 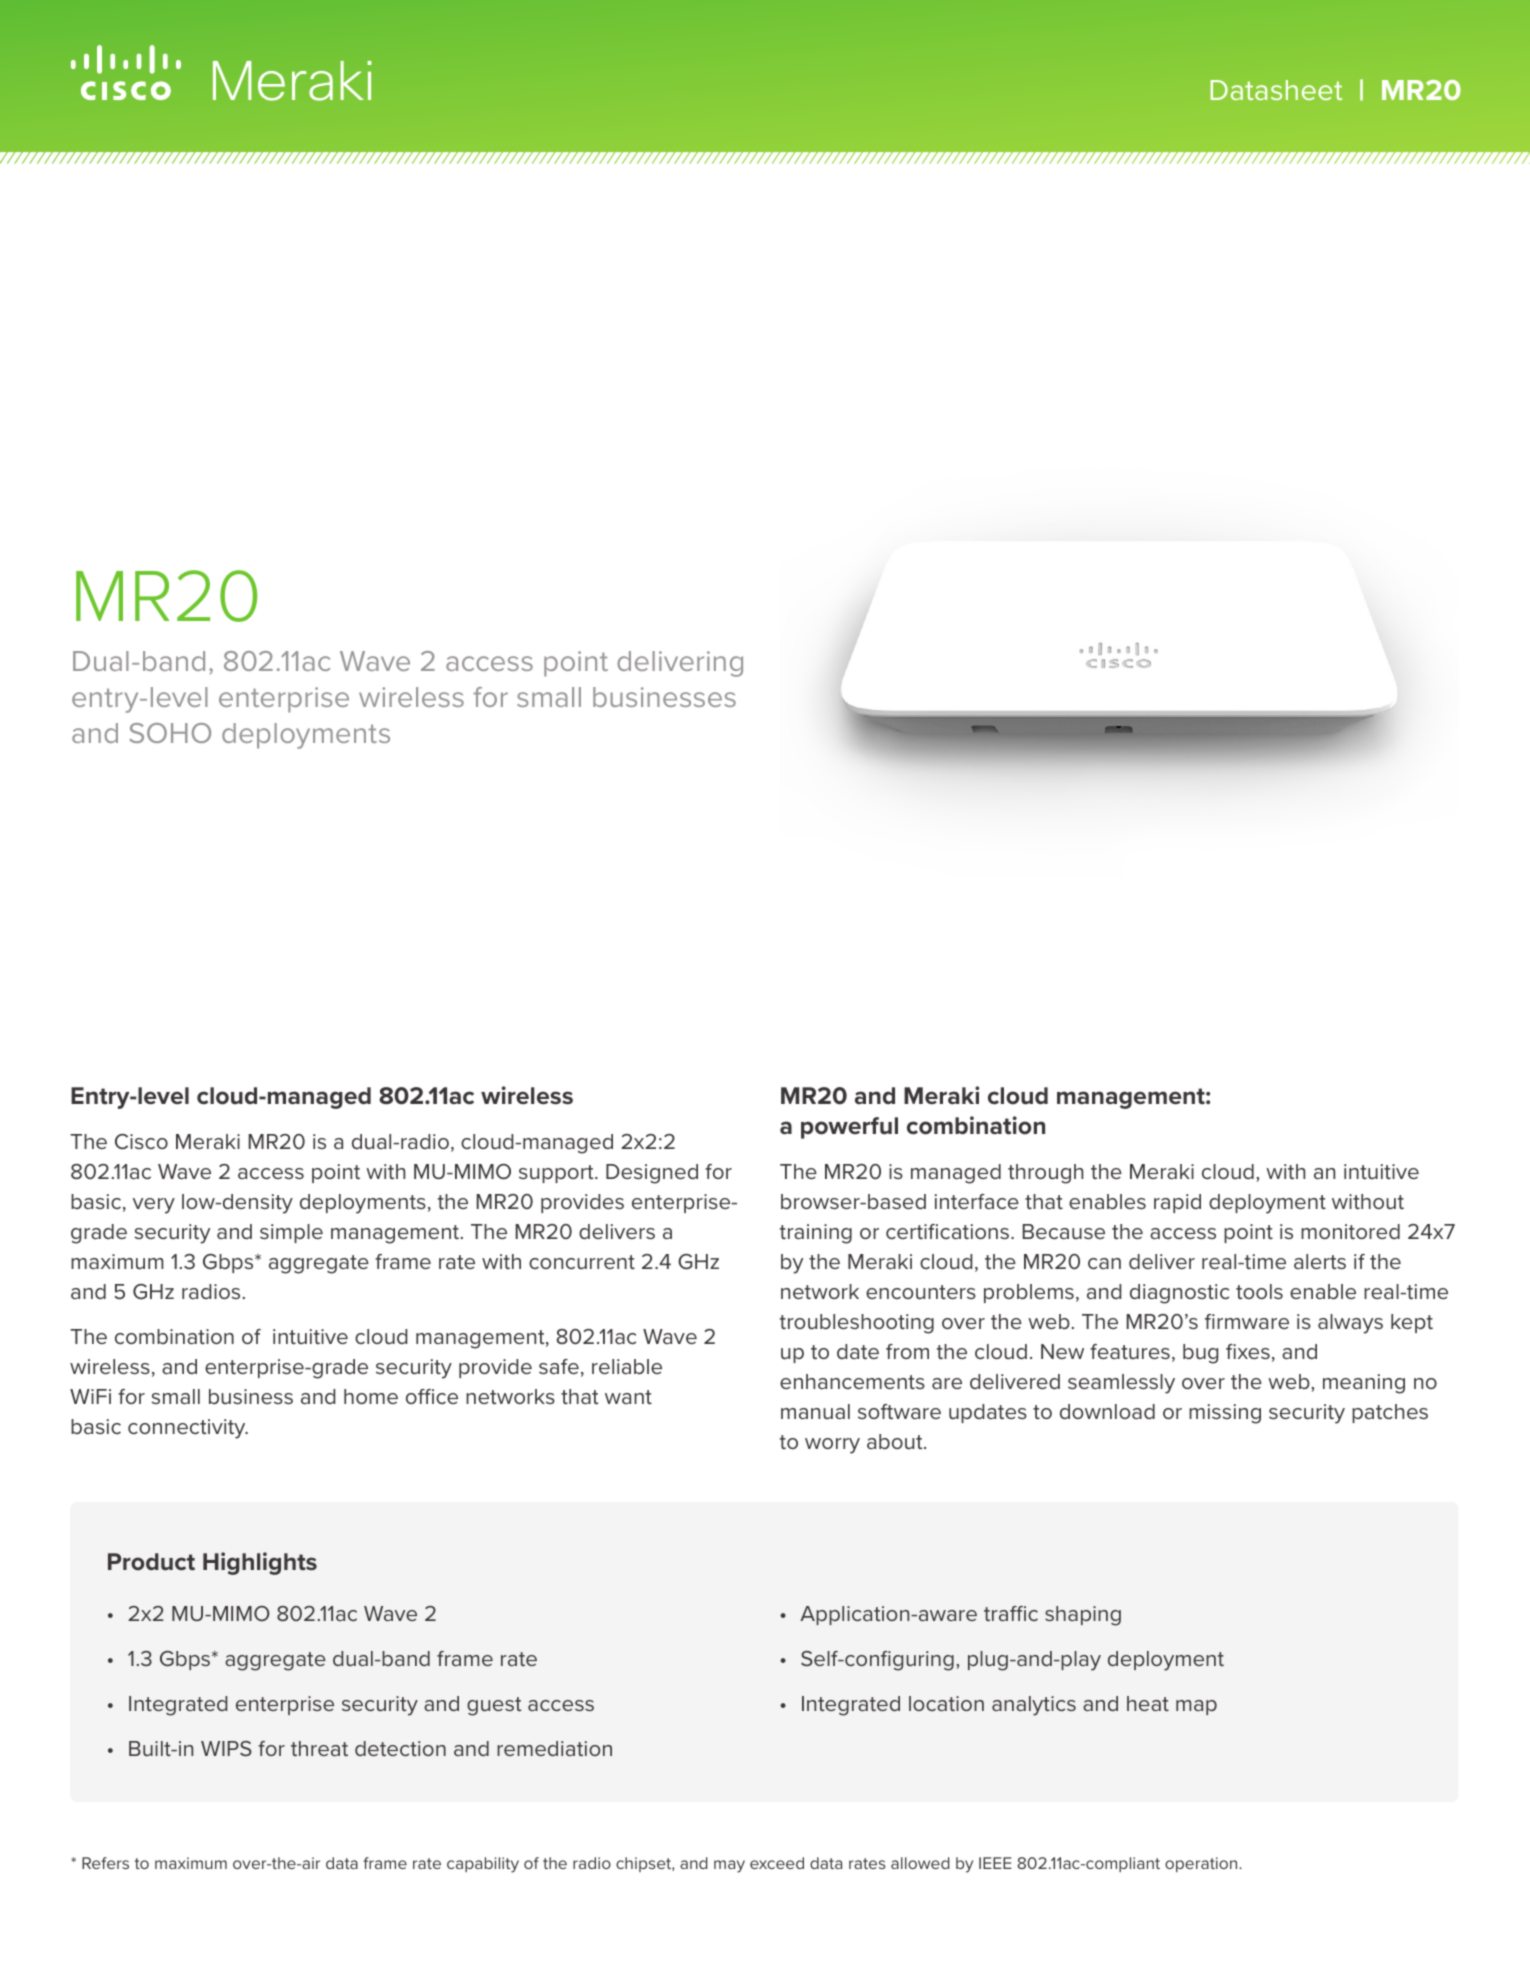 I want to click on exceed, so click(x=777, y=1863).
